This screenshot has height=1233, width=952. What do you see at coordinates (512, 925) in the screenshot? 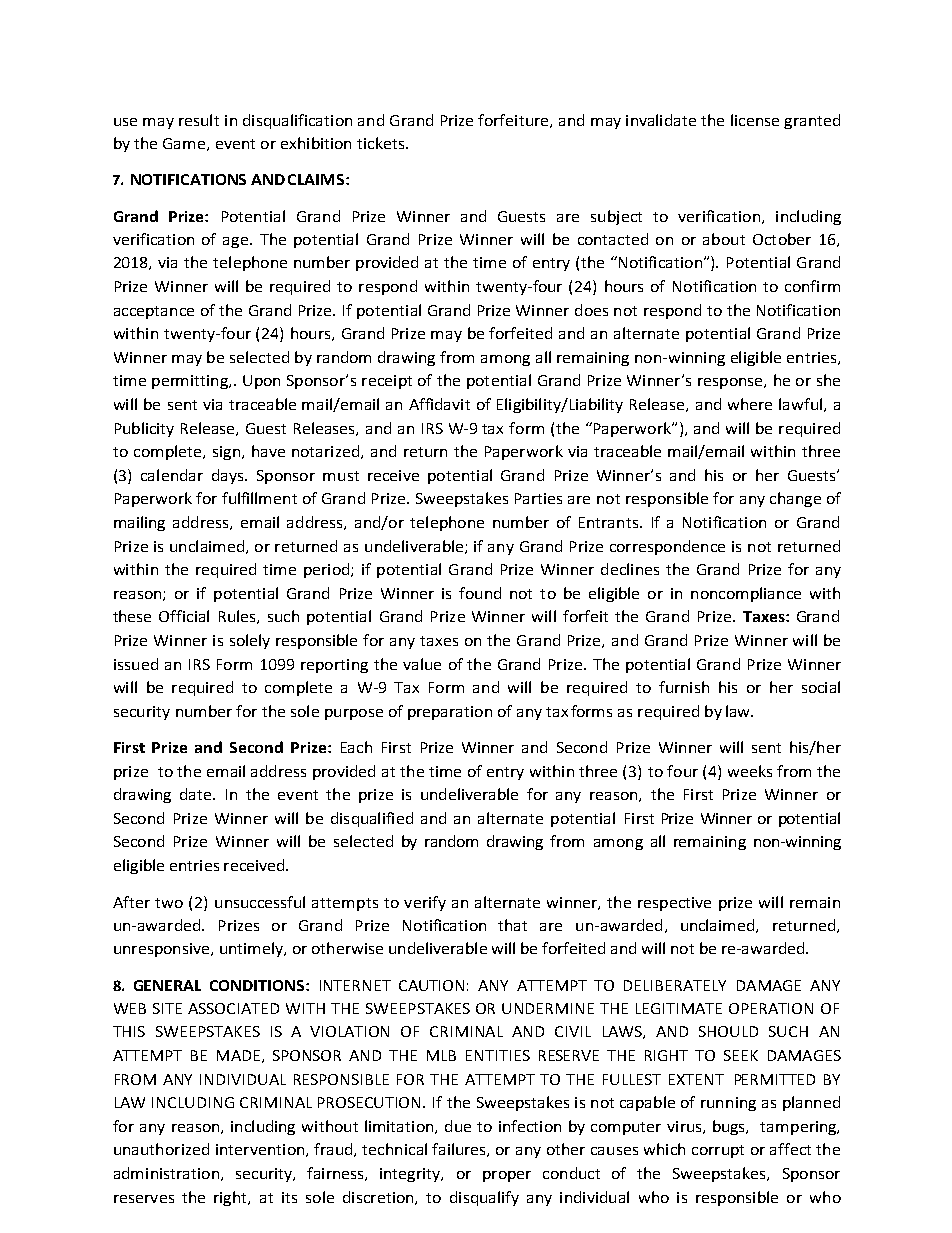
I see `that` at bounding box center [512, 925].
